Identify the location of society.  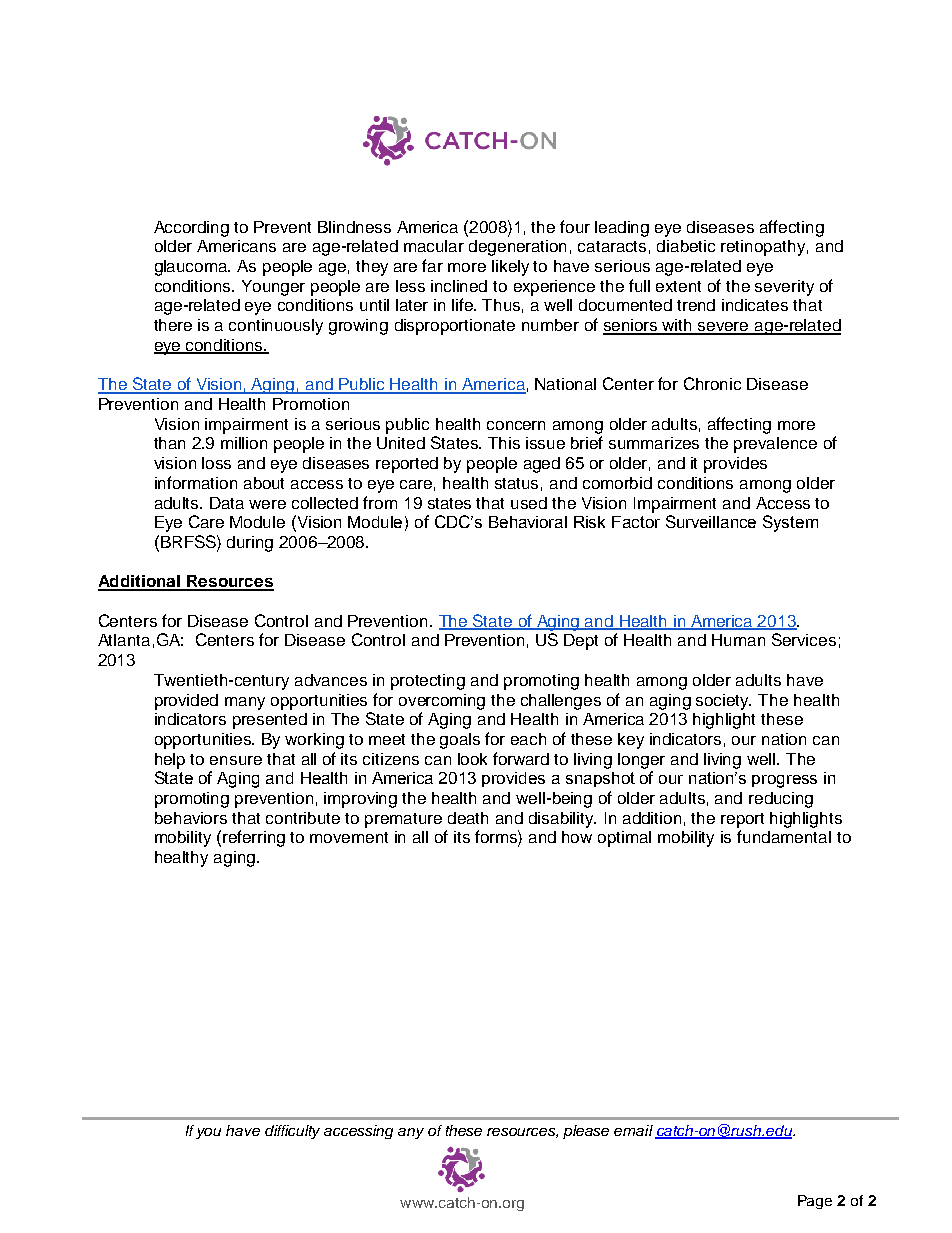
(723, 702).
